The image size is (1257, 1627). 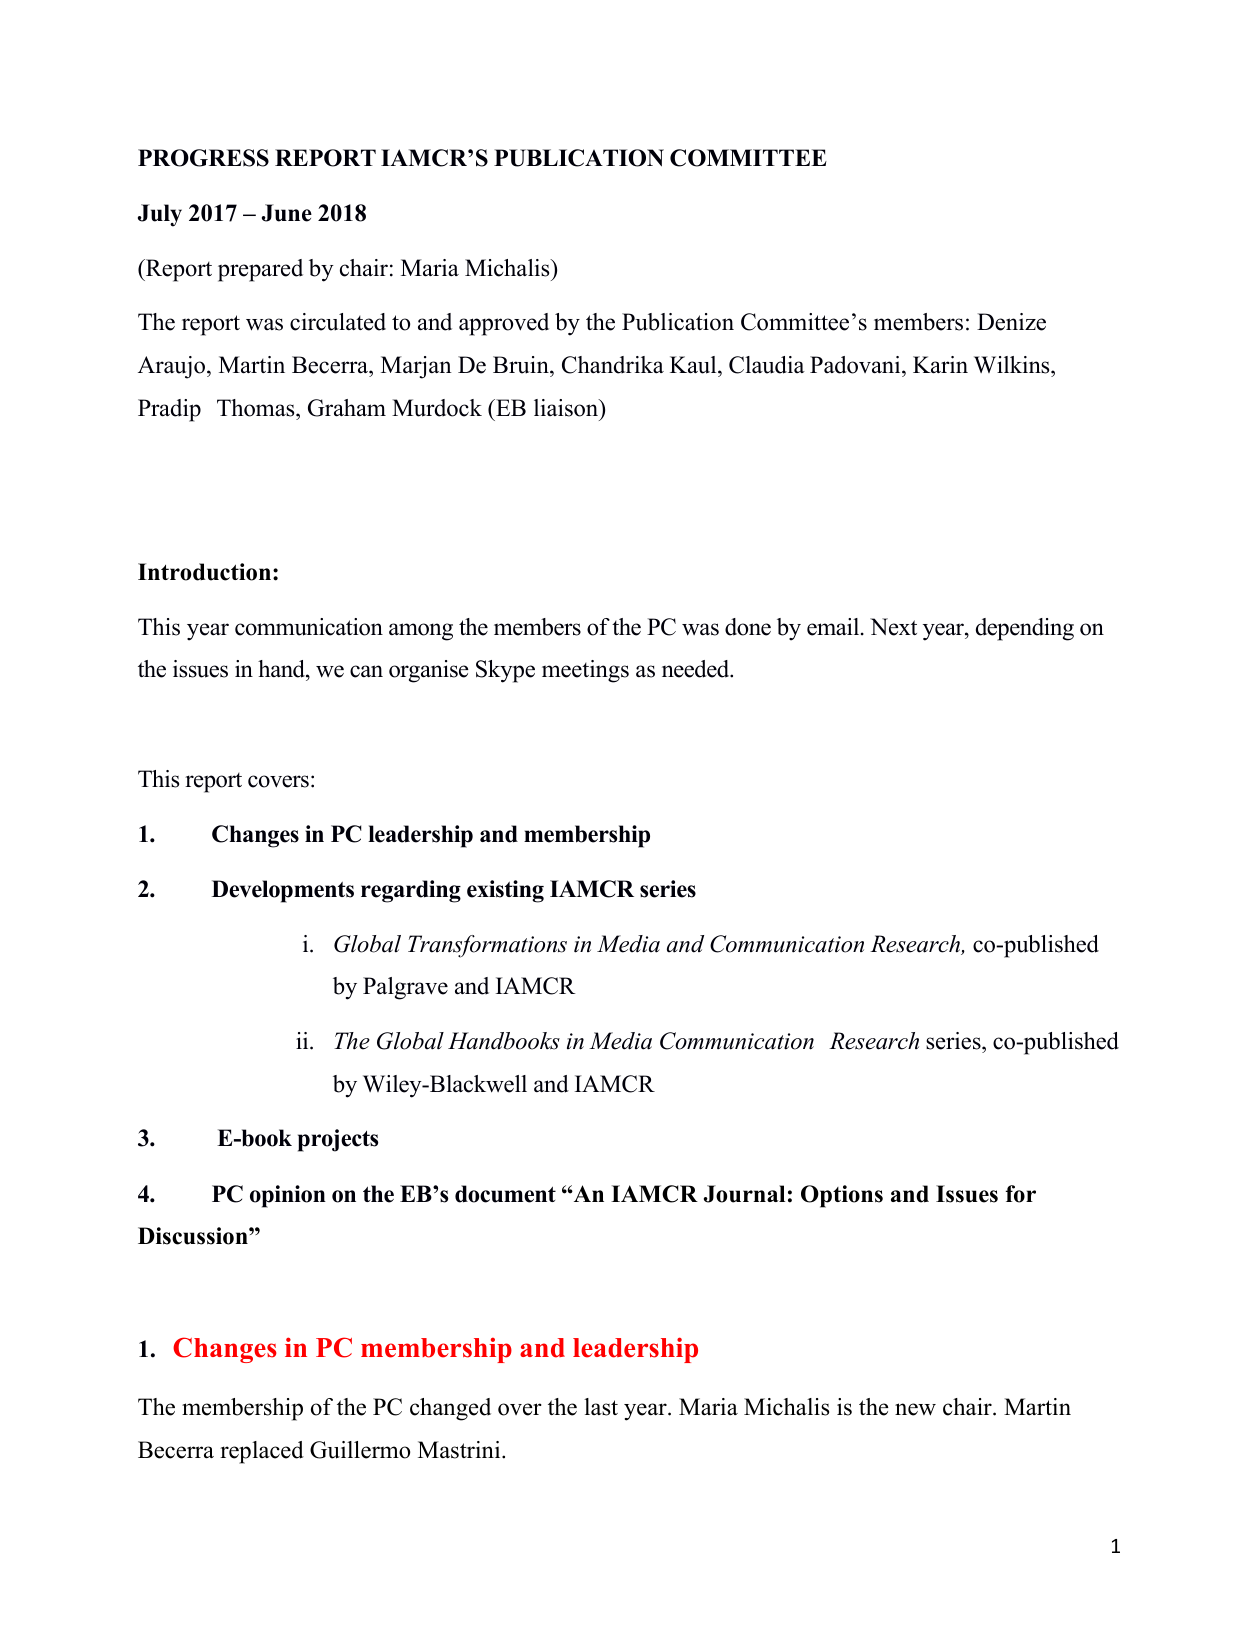 What do you see at coordinates (287, 213) in the image?
I see `June` at bounding box center [287, 213].
